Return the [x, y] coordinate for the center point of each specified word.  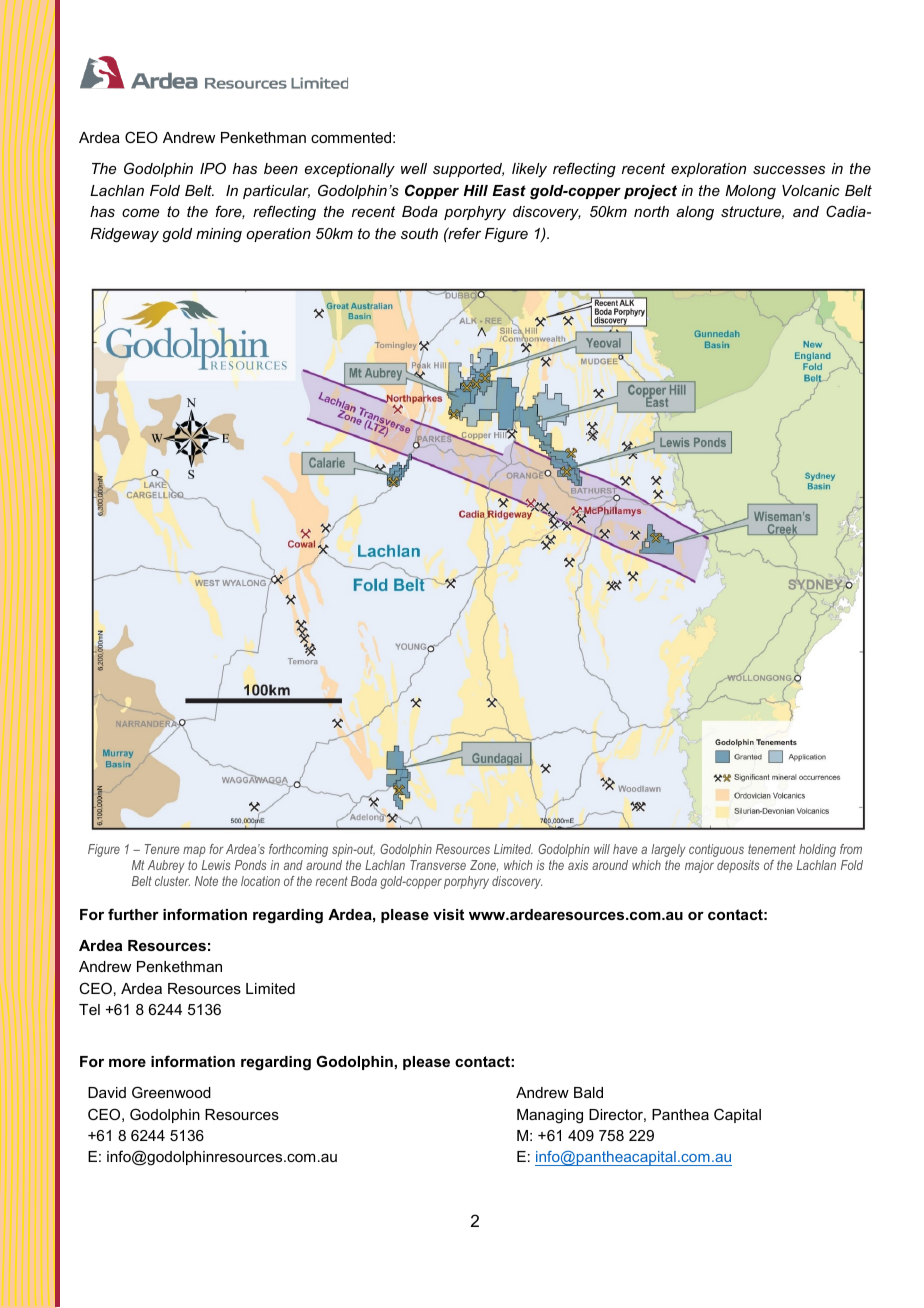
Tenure [162, 849]
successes [789, 170]
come [140, 213]
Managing [550, 1116]
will [602, 849]
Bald [588, 1092]
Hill [475, 190]
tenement [772, 849]
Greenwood [171, 1092]
